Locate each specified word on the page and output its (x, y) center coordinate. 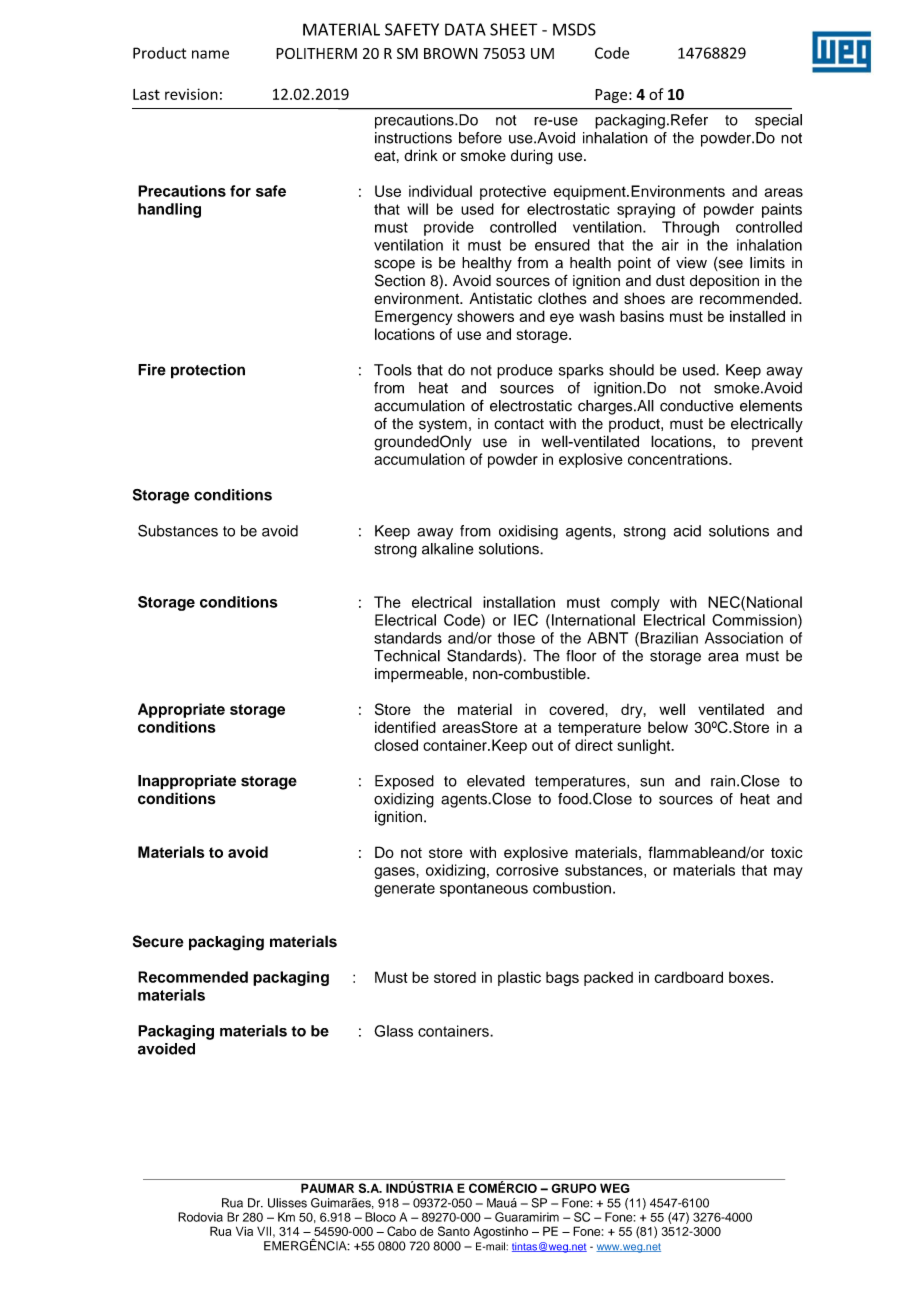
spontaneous (484, 890)
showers (485, 316)
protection (208, 371)
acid (687, 531)
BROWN (451, 53)
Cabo (401, 1231)
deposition (724, 282)
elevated (496, 781)
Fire (152, 370)
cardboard (688, 977)
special (778, 121)
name (210, 54)
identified (405, 727)
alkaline (448, 549)
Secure (158, 941)
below (668, 727)
